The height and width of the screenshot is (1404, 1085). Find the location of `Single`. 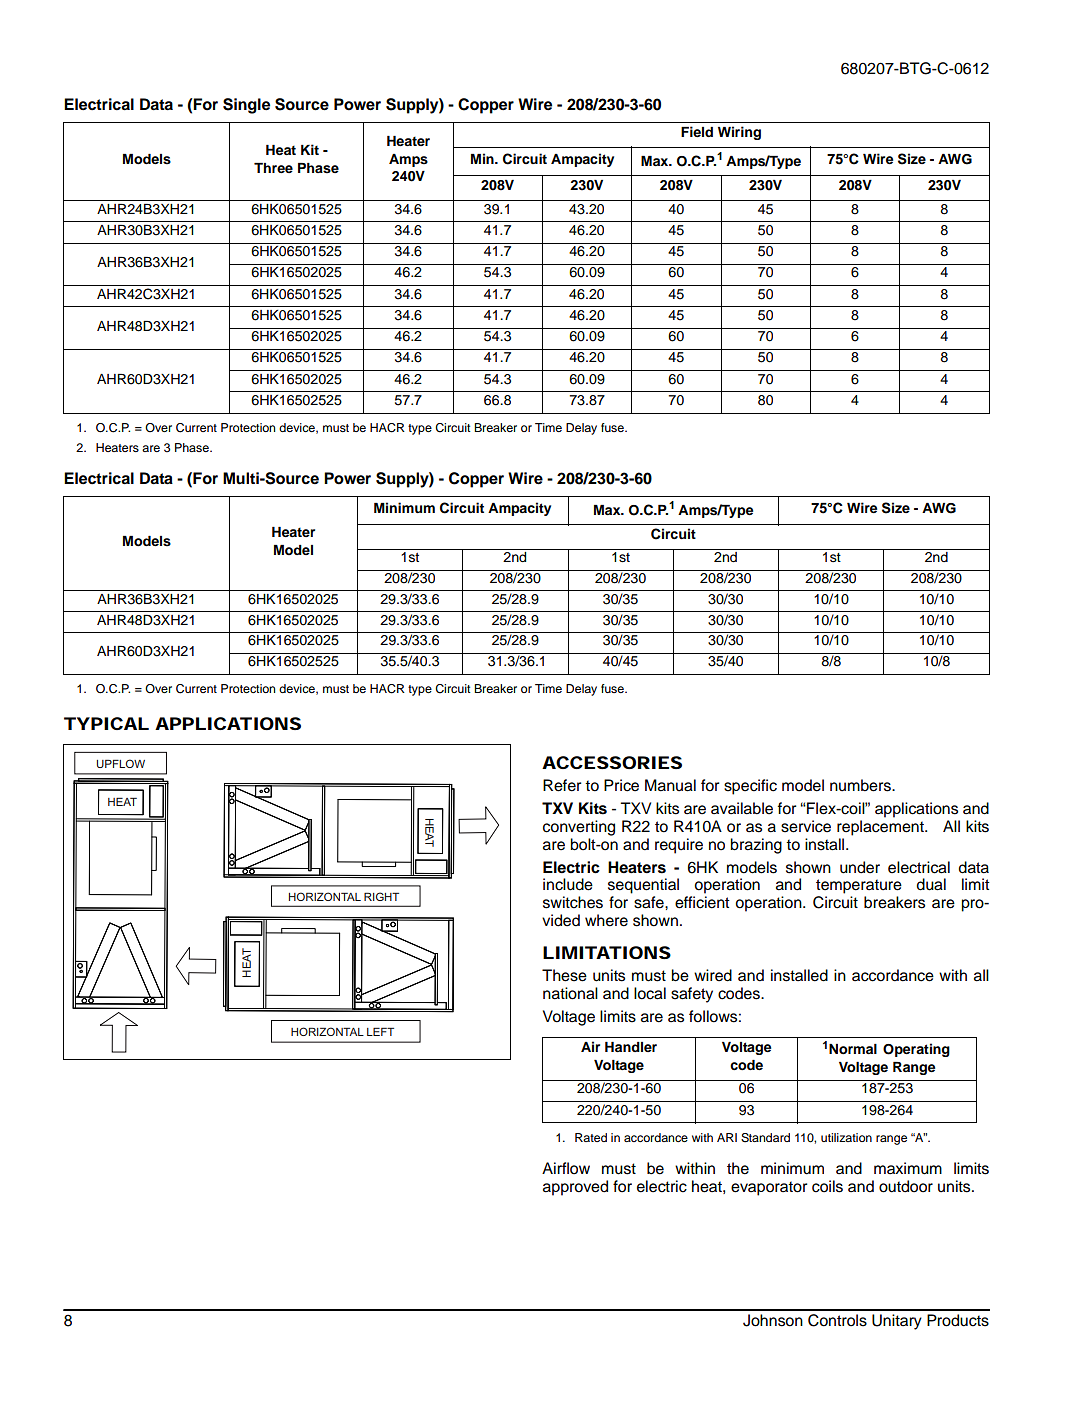

Single is located at coordinates (246, 106).
